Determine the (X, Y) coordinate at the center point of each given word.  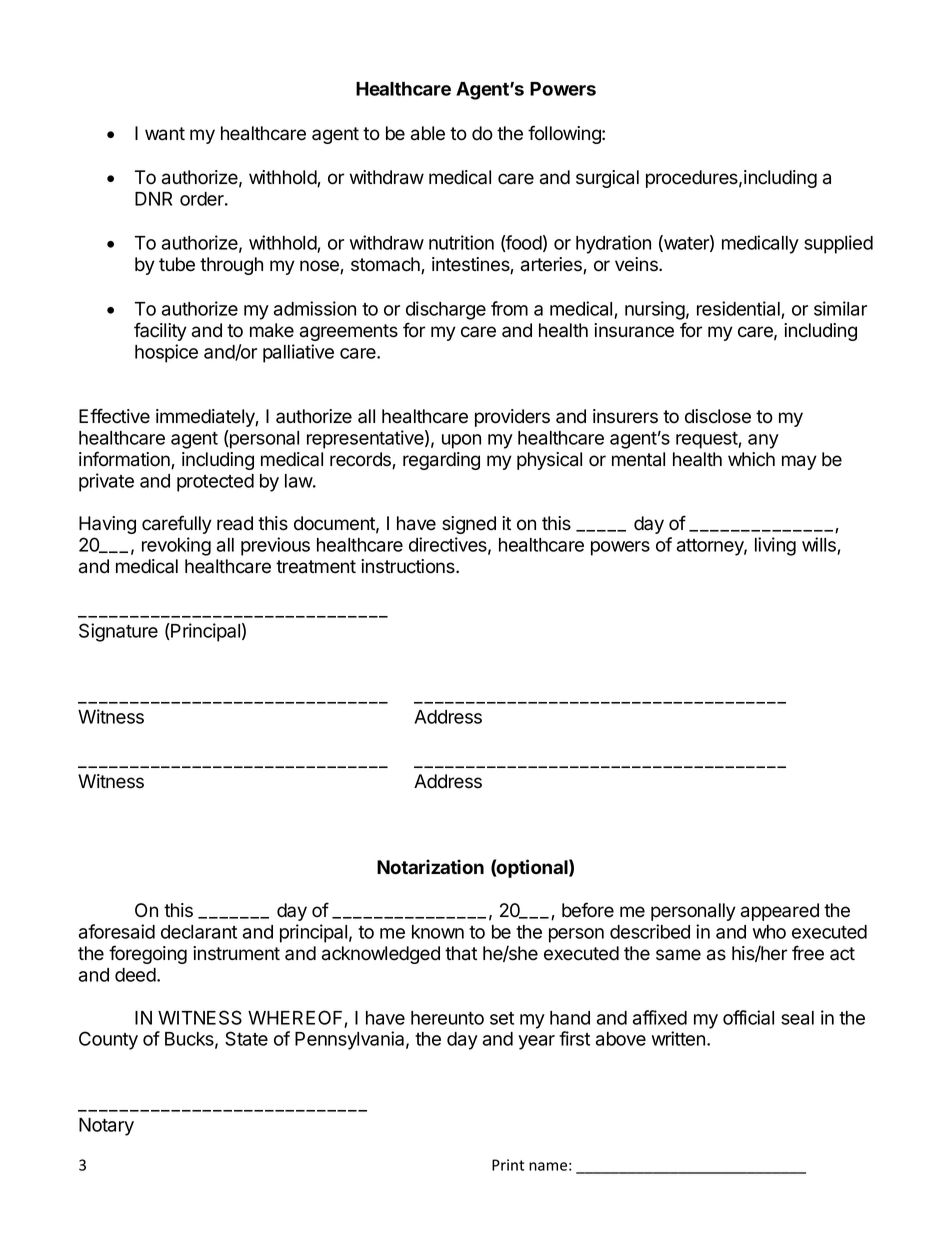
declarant (199, 932)
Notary (106, 1127)
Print (508, 1165)
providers (512, 418)
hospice (166, 353)
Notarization (430, 867)
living (775, 546)
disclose (718, 416)
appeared (780, 912)
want (165, 134)
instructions (409, 566)
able (428, 133)
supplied (838, 244)
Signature (118, 632)
